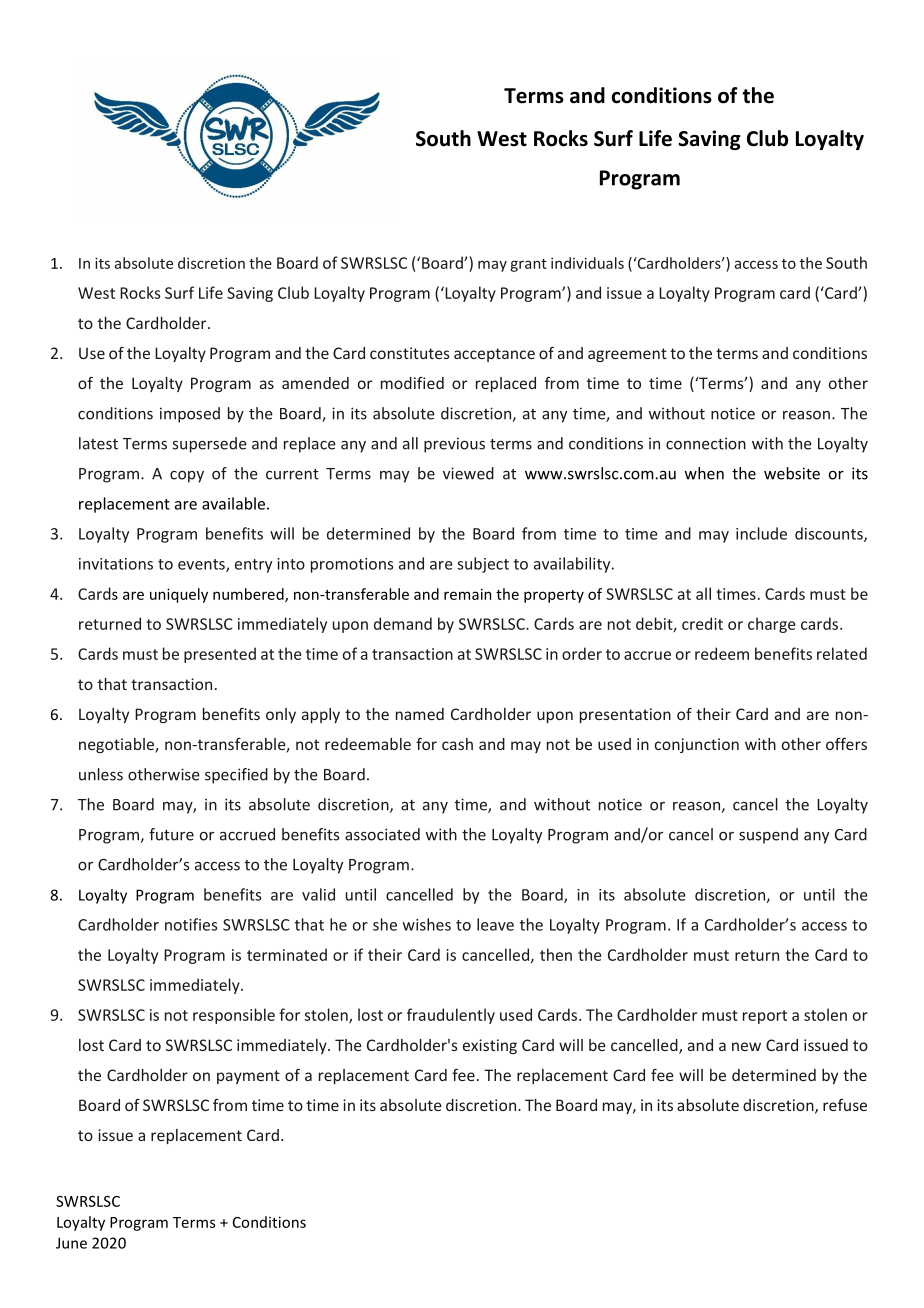 This page has width=924, height=1308. I want to click on agreement, so click(627, 355).
